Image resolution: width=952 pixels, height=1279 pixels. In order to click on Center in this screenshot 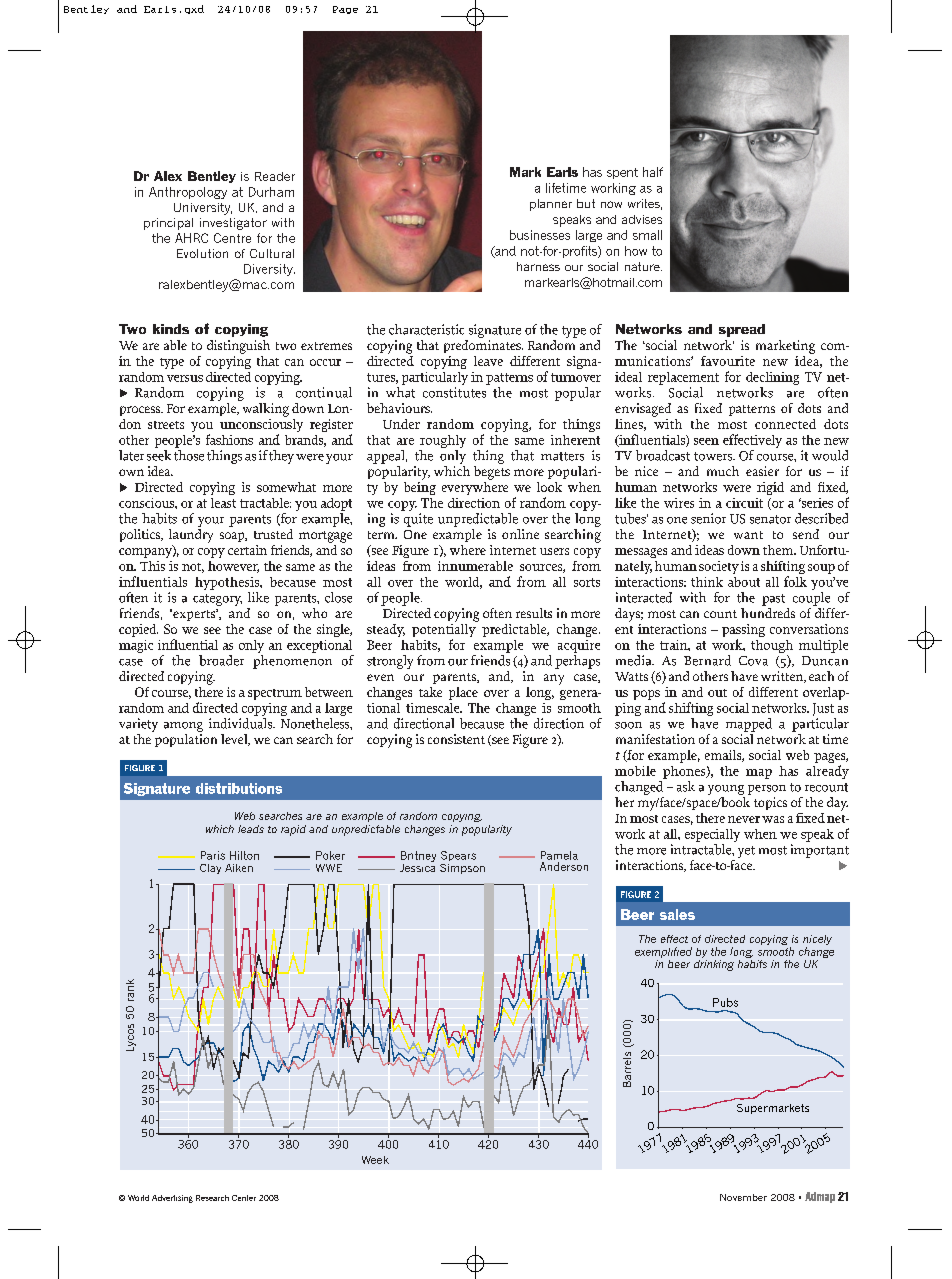, I will do `click(244, 1198)`.
